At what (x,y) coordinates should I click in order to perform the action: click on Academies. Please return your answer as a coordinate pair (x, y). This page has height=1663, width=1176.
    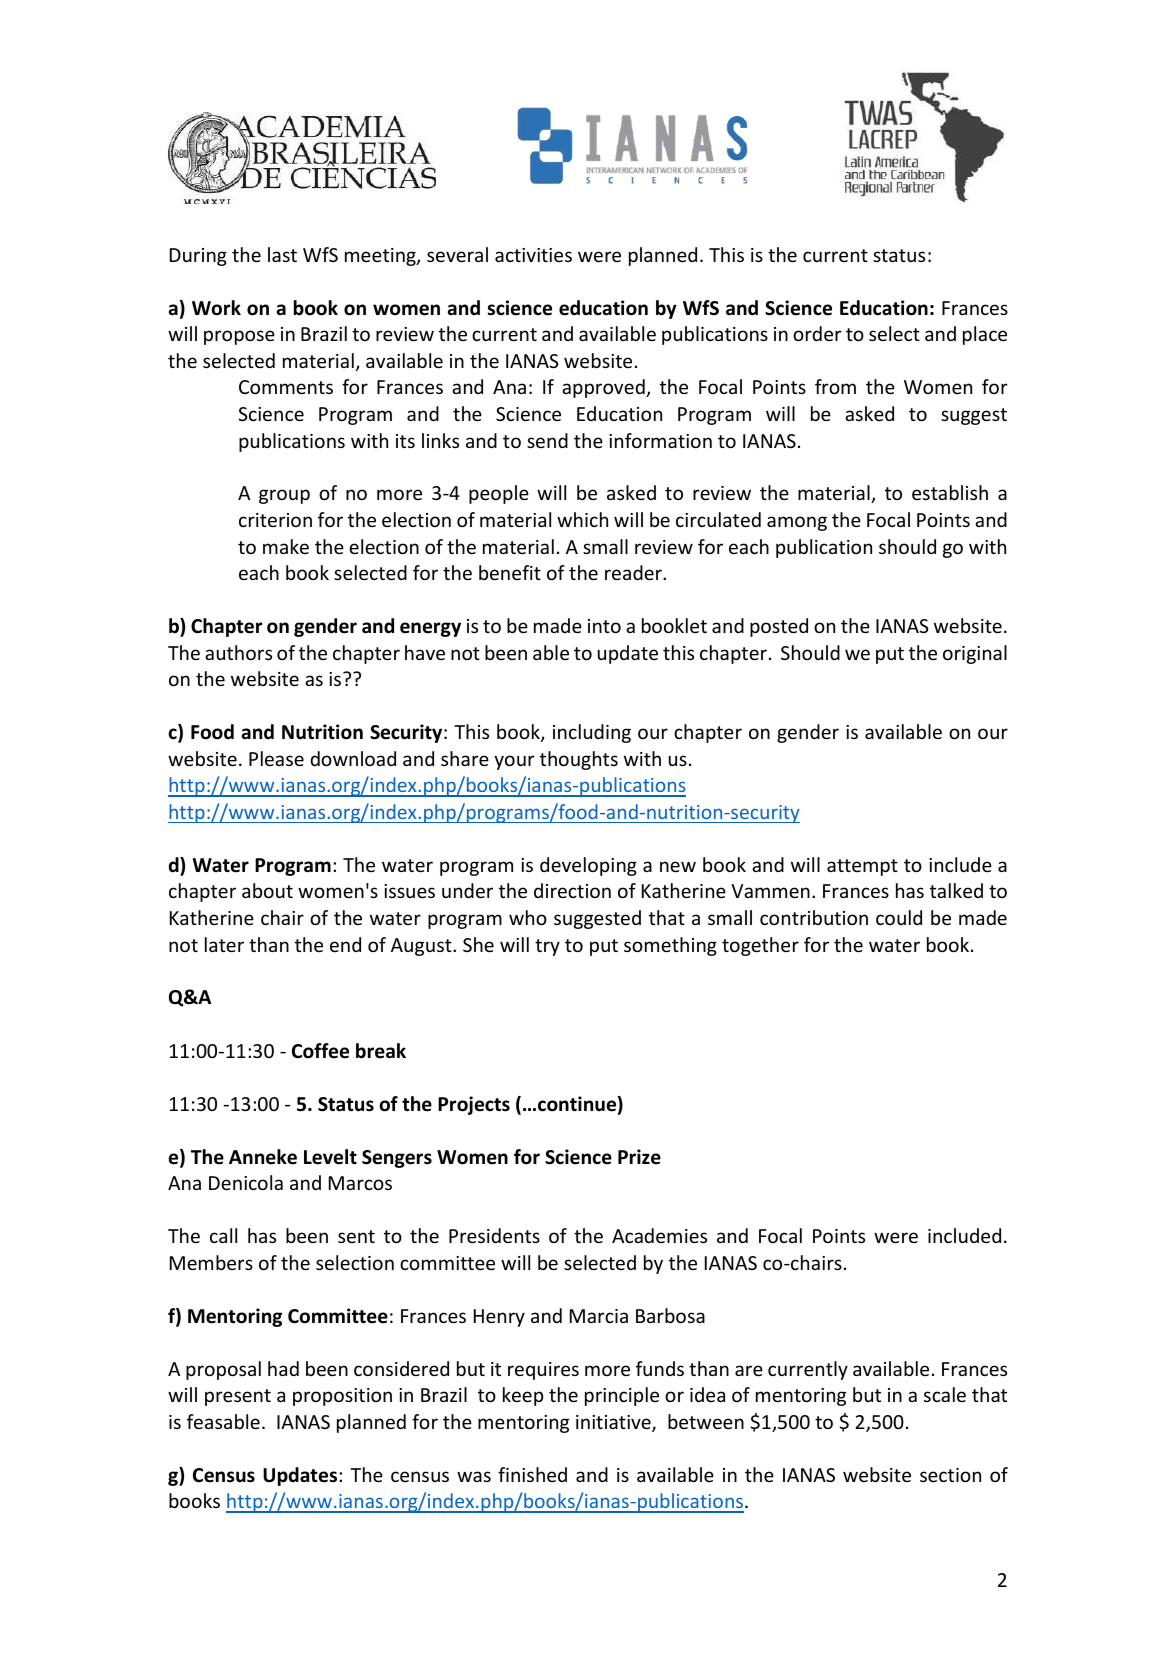
    Looking at the image, I should click on (659, 1235).
